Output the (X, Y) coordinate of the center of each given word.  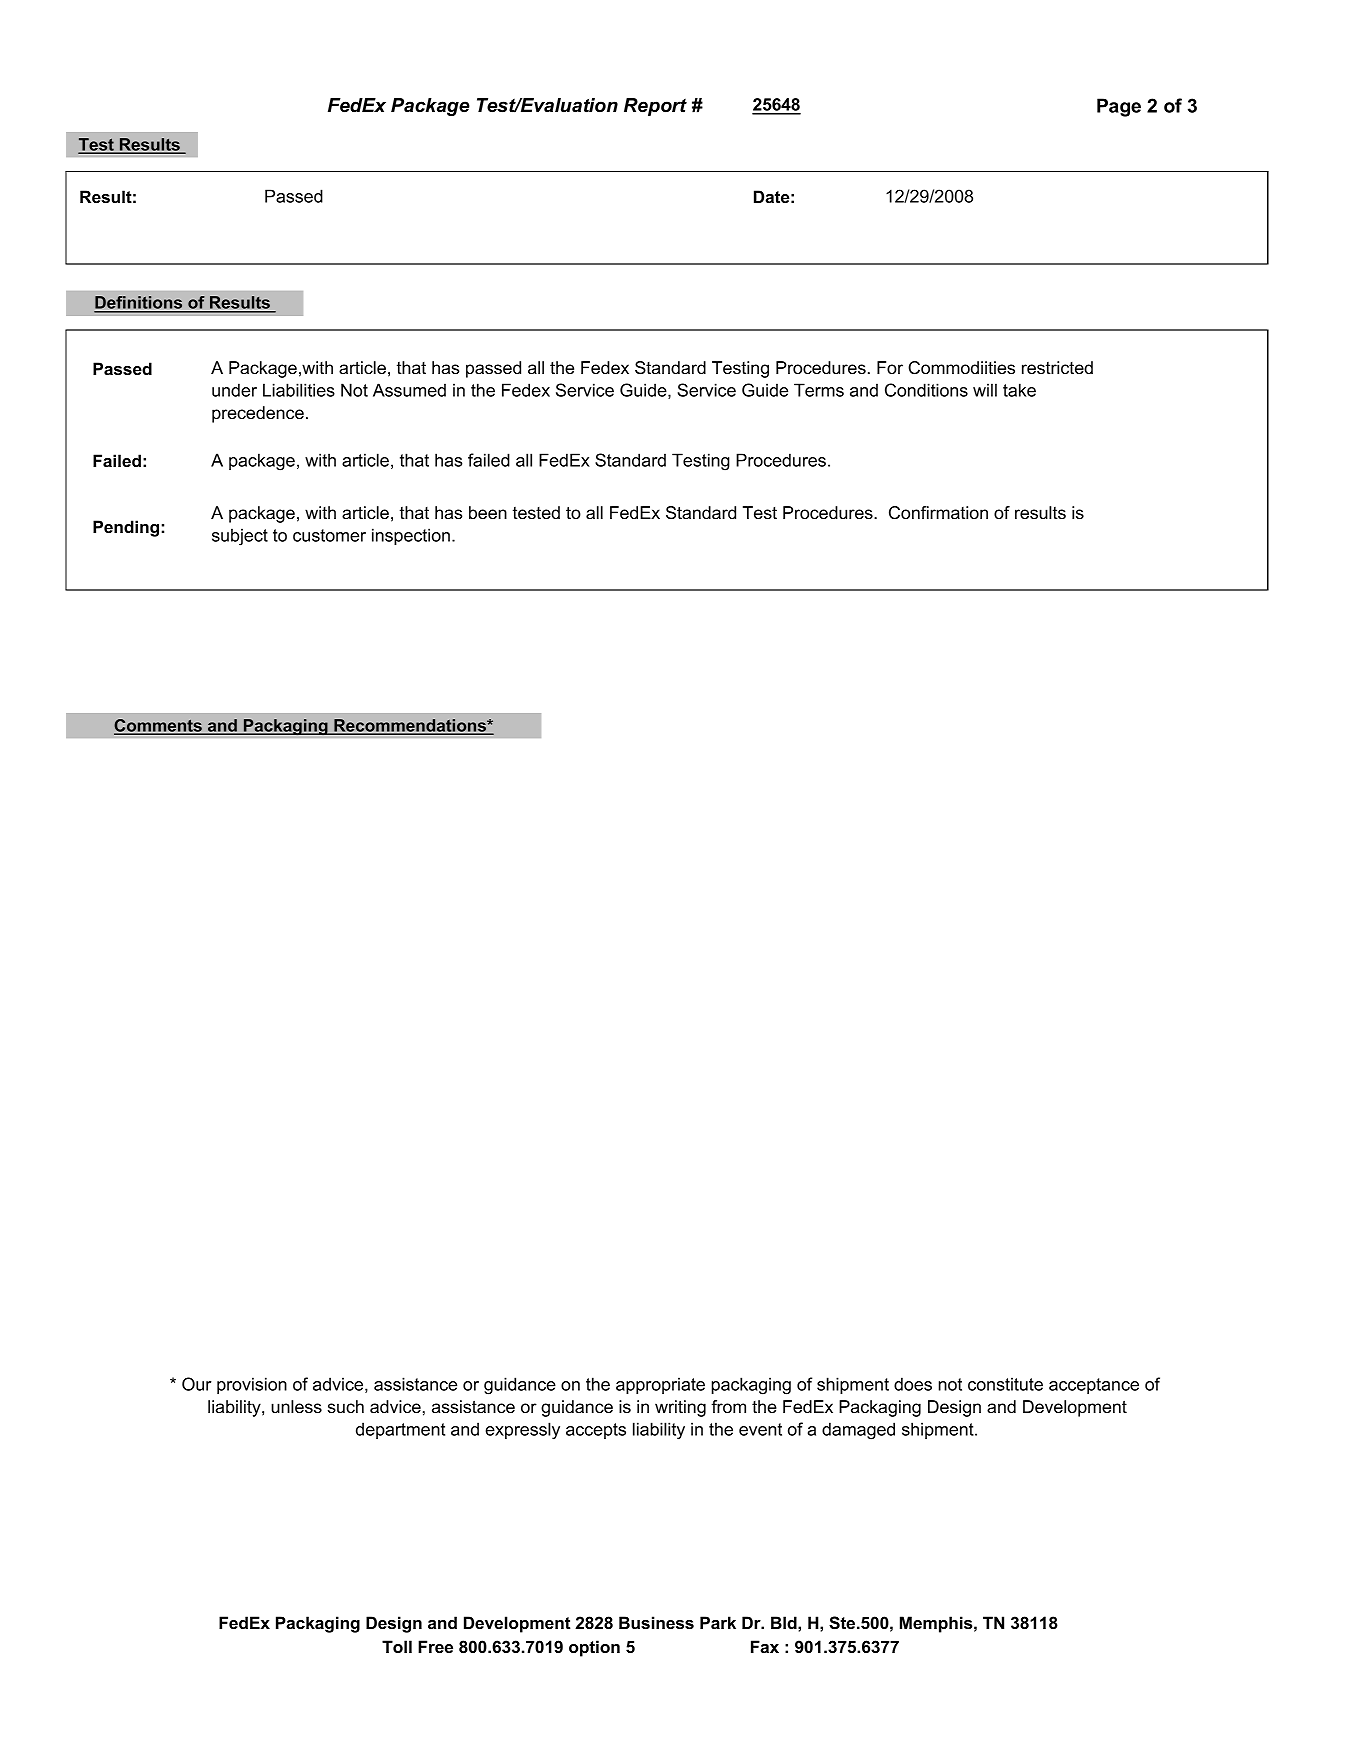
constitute (1005, 1384)
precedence (258, 414)
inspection (411, 536)
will (985, 390)
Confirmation (938, 513)
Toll (397, 1646)
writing (680, 1408)
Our (197, 1384)
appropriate (660, 1385)
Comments (159, 726)
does (913, 1384)
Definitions (139, 304)
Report (655, 107)
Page (1119, 107)
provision (252, 1385)
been (488, 512)
